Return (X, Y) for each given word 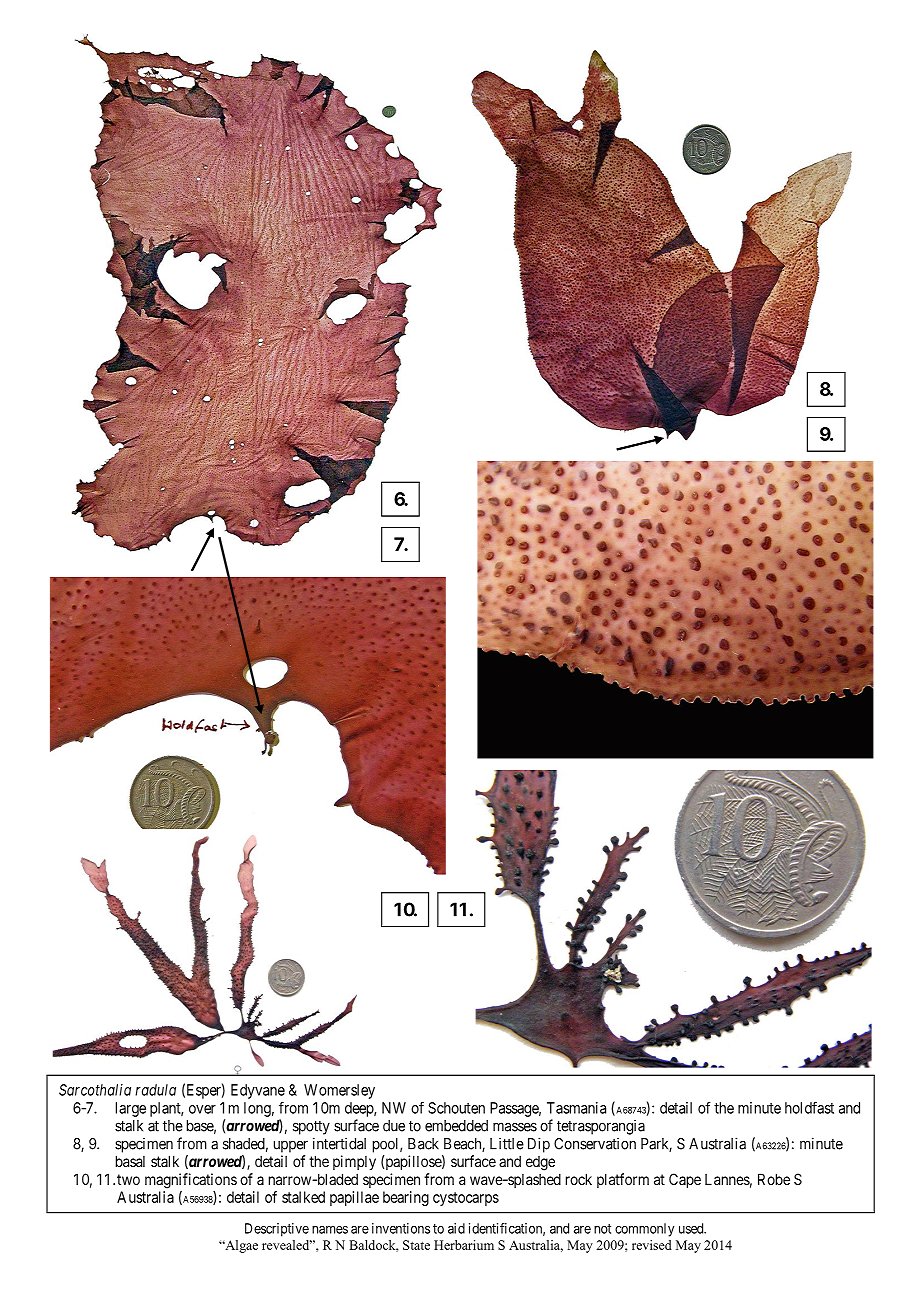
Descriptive (277, 1230)
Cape (685, 1180)
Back (423, 1144)
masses (515, 1127)
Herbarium (464, 1245)
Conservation (595, 1143)
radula (155, 1090)
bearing (406, 1198)
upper (291, 1146)
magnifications (191, 1181)
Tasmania (576, 1108)
